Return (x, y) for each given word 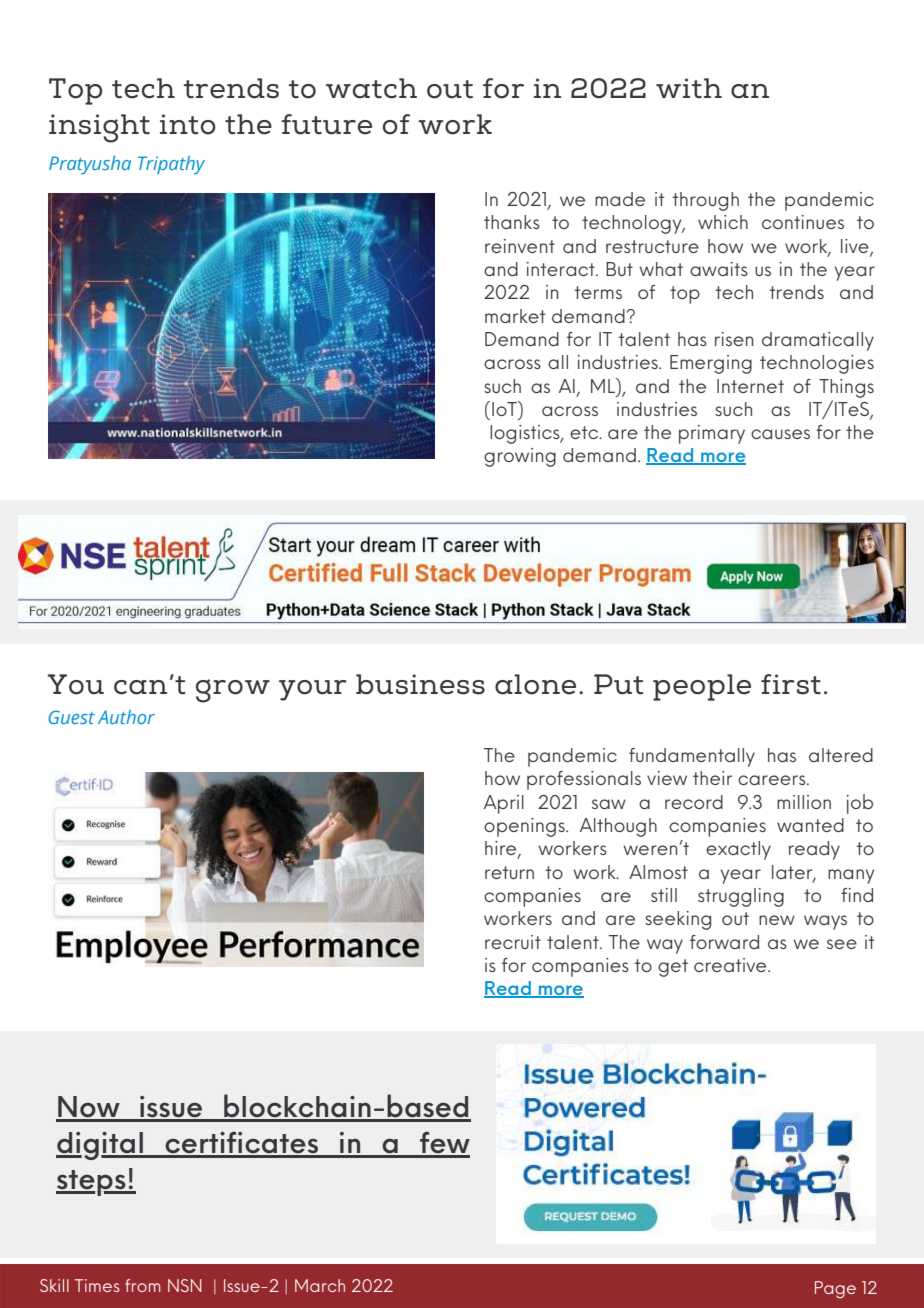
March (320, 1285)
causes (780, 434)
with (689, 88)
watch (371, 88)
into (188, 124)
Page (835, 1290)
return (509, 872)
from (143, 1285)
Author (126, 717)
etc (585, 432)
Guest (72, 717)
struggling (741, 897)
